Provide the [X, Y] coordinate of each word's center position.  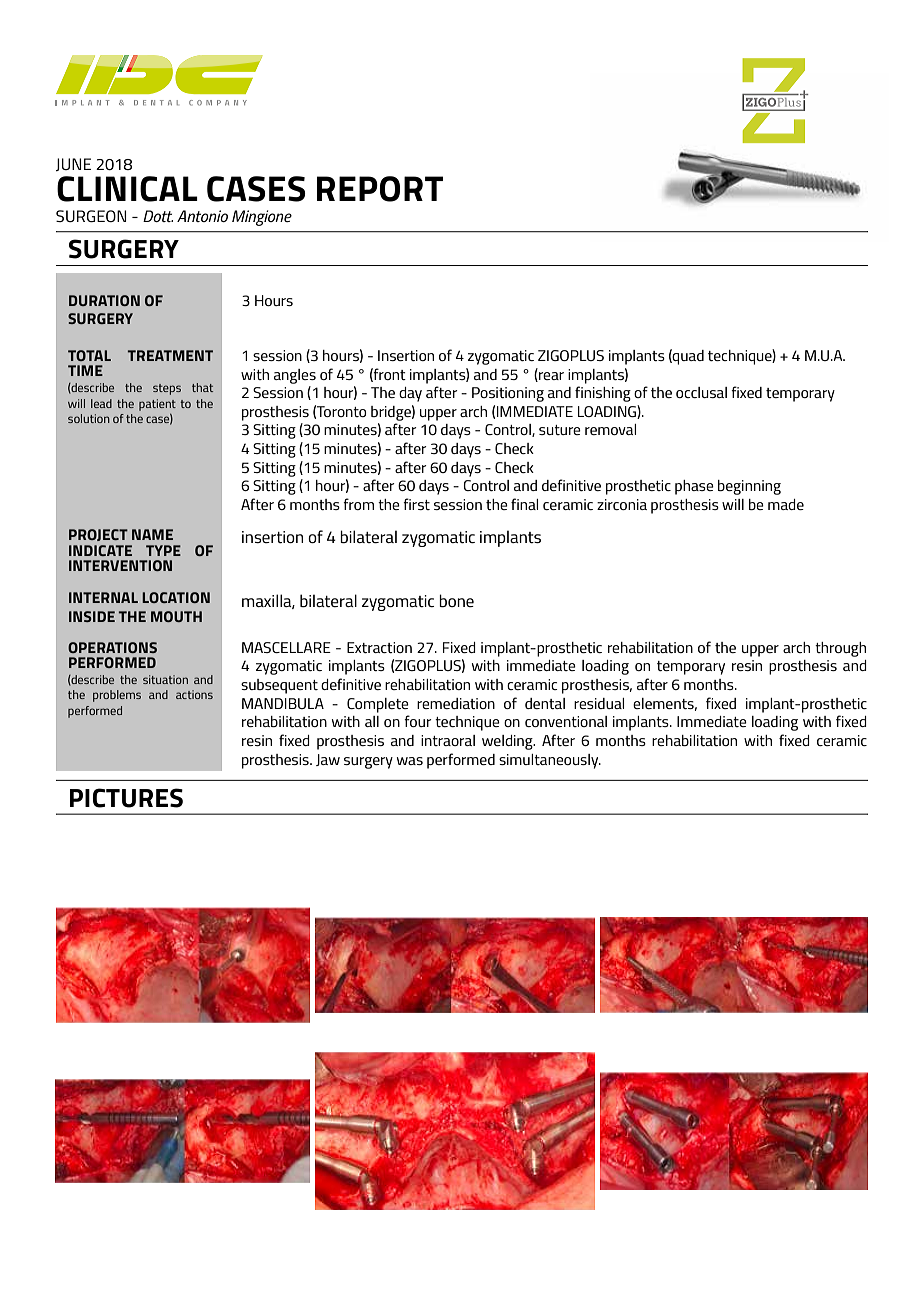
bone [456, 600]
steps [167, 389]
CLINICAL [127, 189]
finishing [603, 394]
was [410, 761]
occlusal [701, 392]
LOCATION [176, 597]
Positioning [508, 394]
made [786, 504]
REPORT [380, 189]
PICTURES [126, 798]
